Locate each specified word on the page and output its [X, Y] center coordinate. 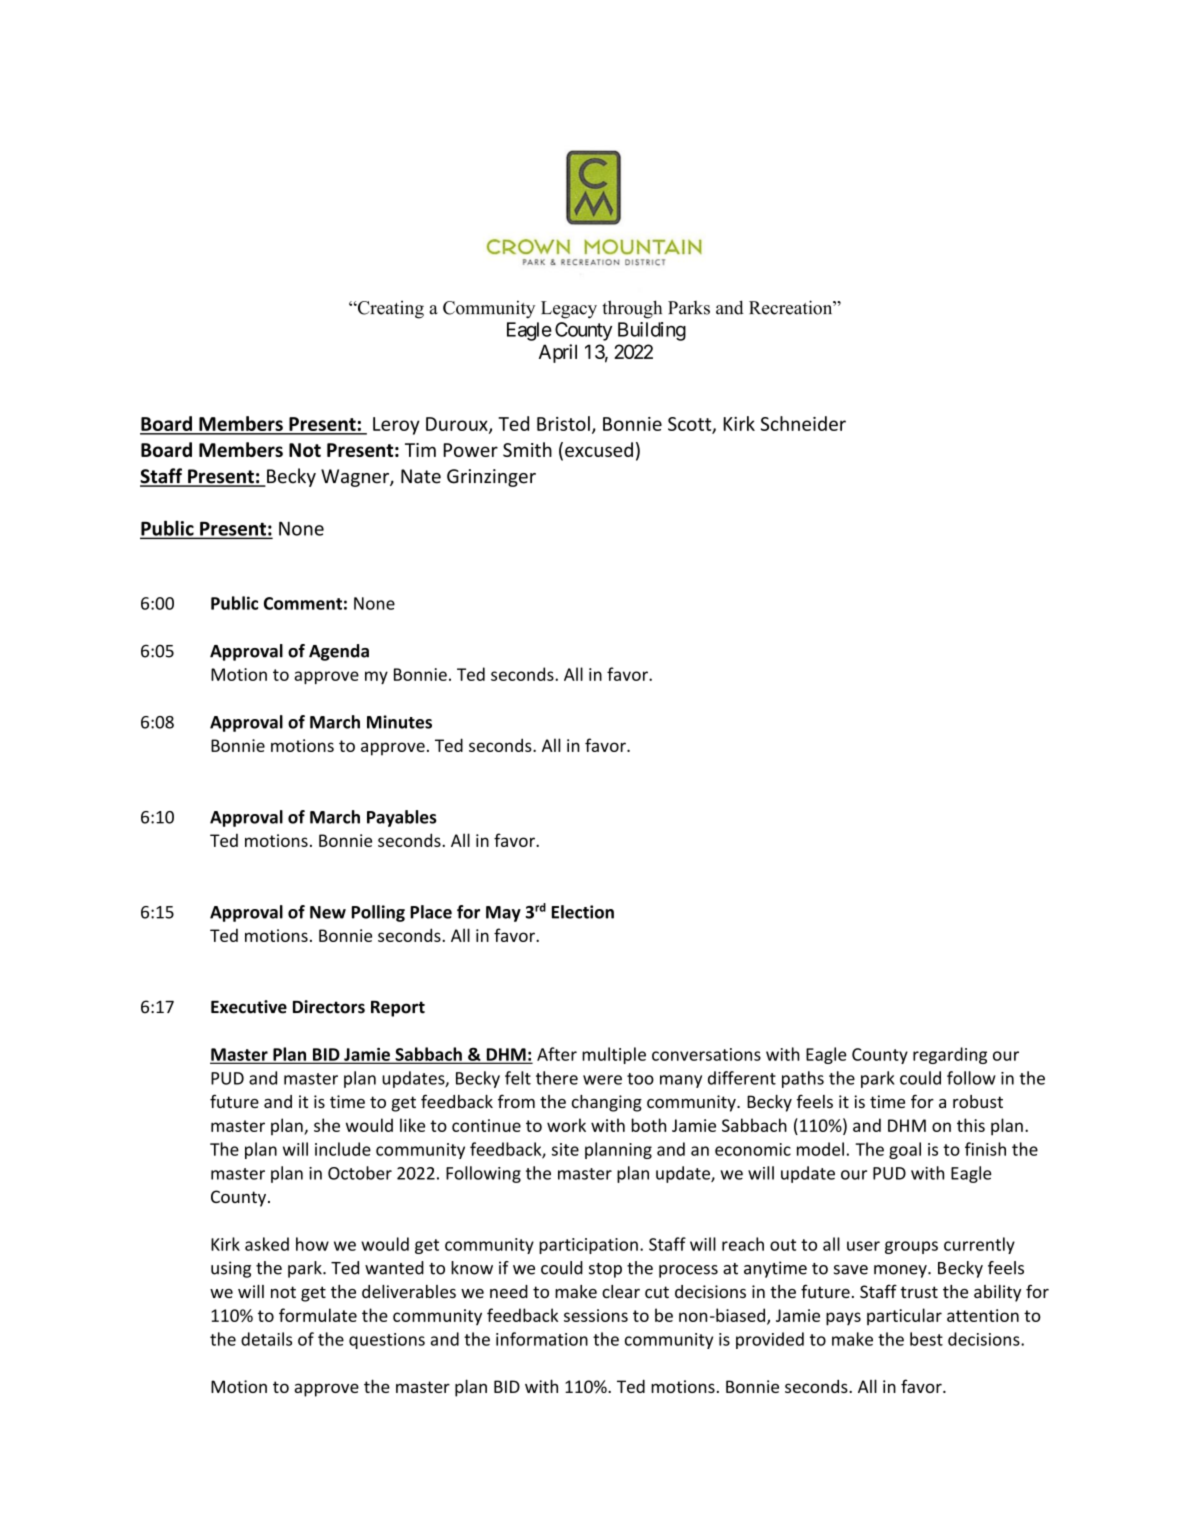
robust [978, 1101]
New [328, 912]
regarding [950, 1055]
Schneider [803, 423]
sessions [596, 1315]
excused [599, 449]
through [632, 309]
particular [904, 1316]
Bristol [563, 423]
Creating [389, 310]
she [327, 1125]
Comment [303, 603]
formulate [318, 1315]
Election [583, 912]
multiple [614, 1055]
